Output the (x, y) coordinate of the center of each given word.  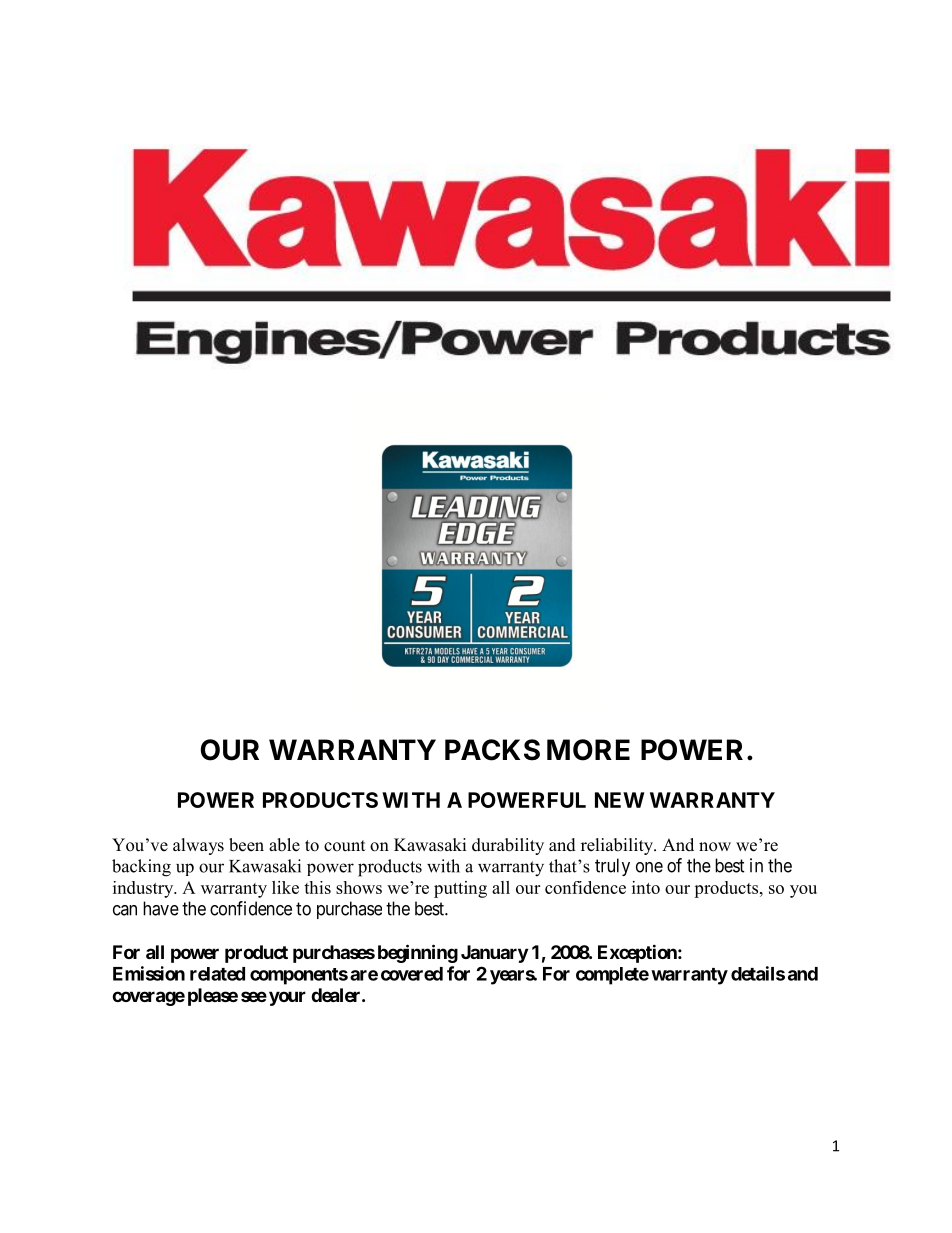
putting (460, 889)
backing (141, 868)
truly (612, 867)
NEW (619, 800)
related (217, 974)
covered (412, 974)
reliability (618, 846)
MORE (588, 750)
